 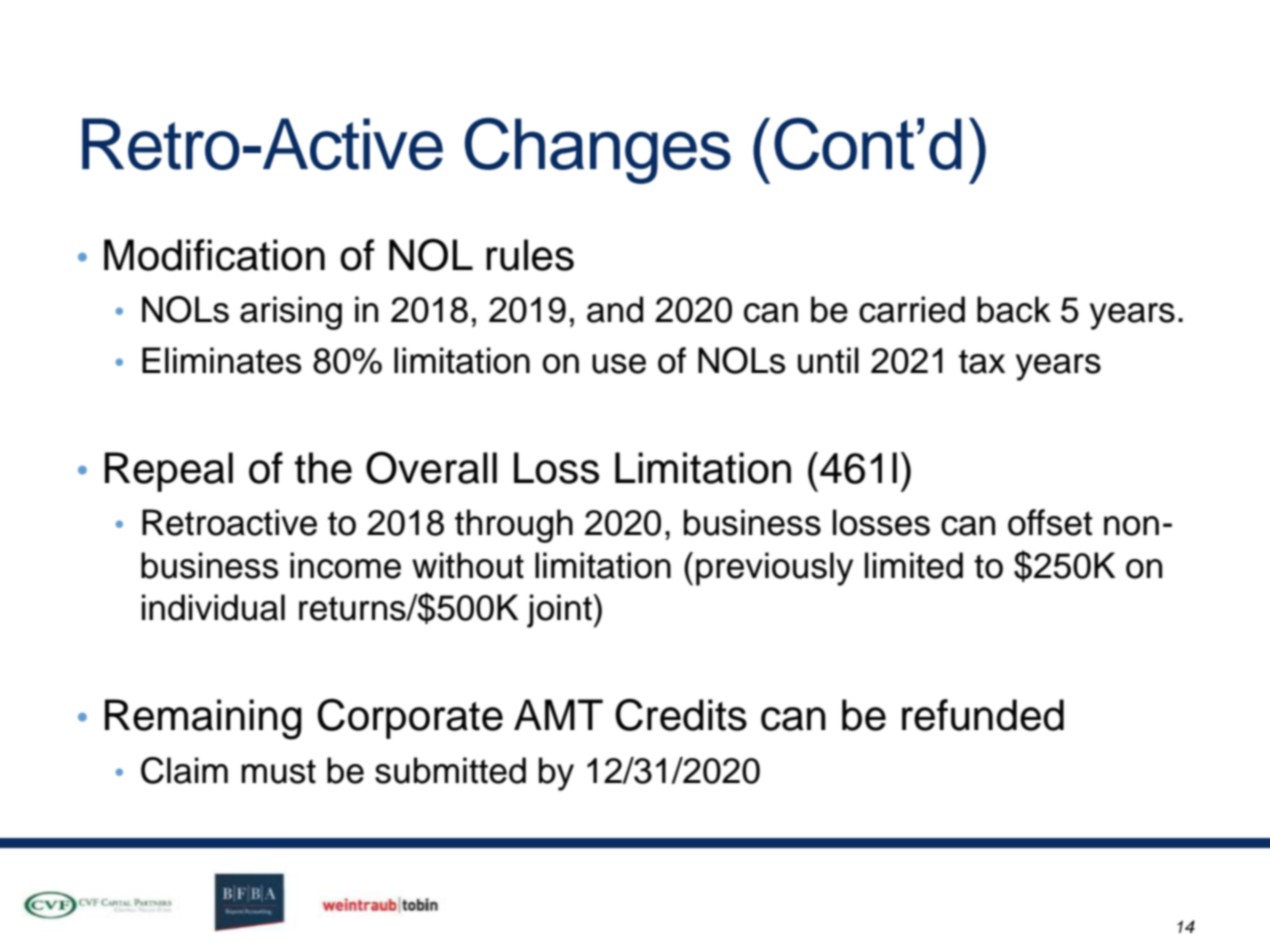 I want to click on Changes, so click(x=598, y=151).
